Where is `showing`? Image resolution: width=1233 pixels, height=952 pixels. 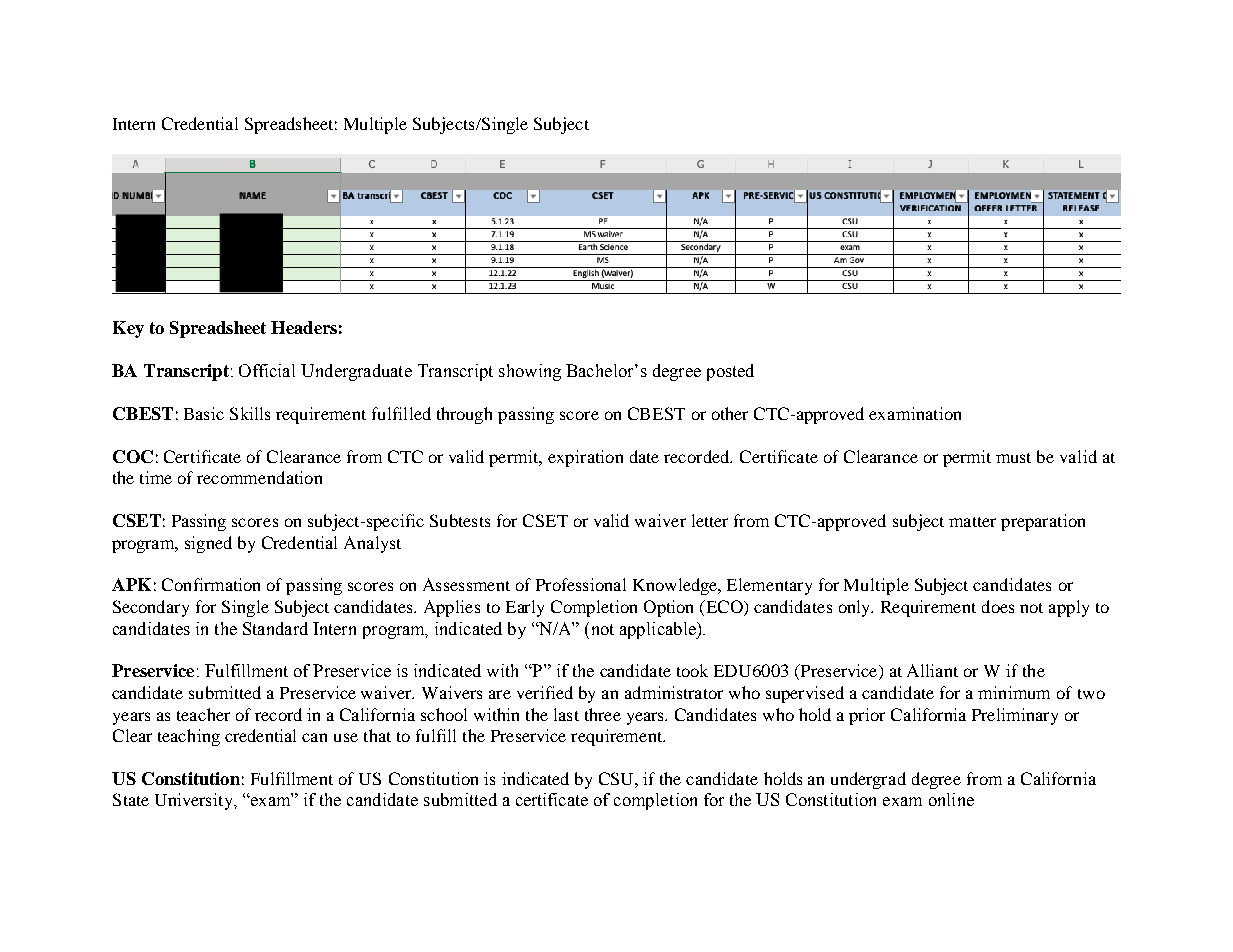
showing is located at coordinates (530, 372).
